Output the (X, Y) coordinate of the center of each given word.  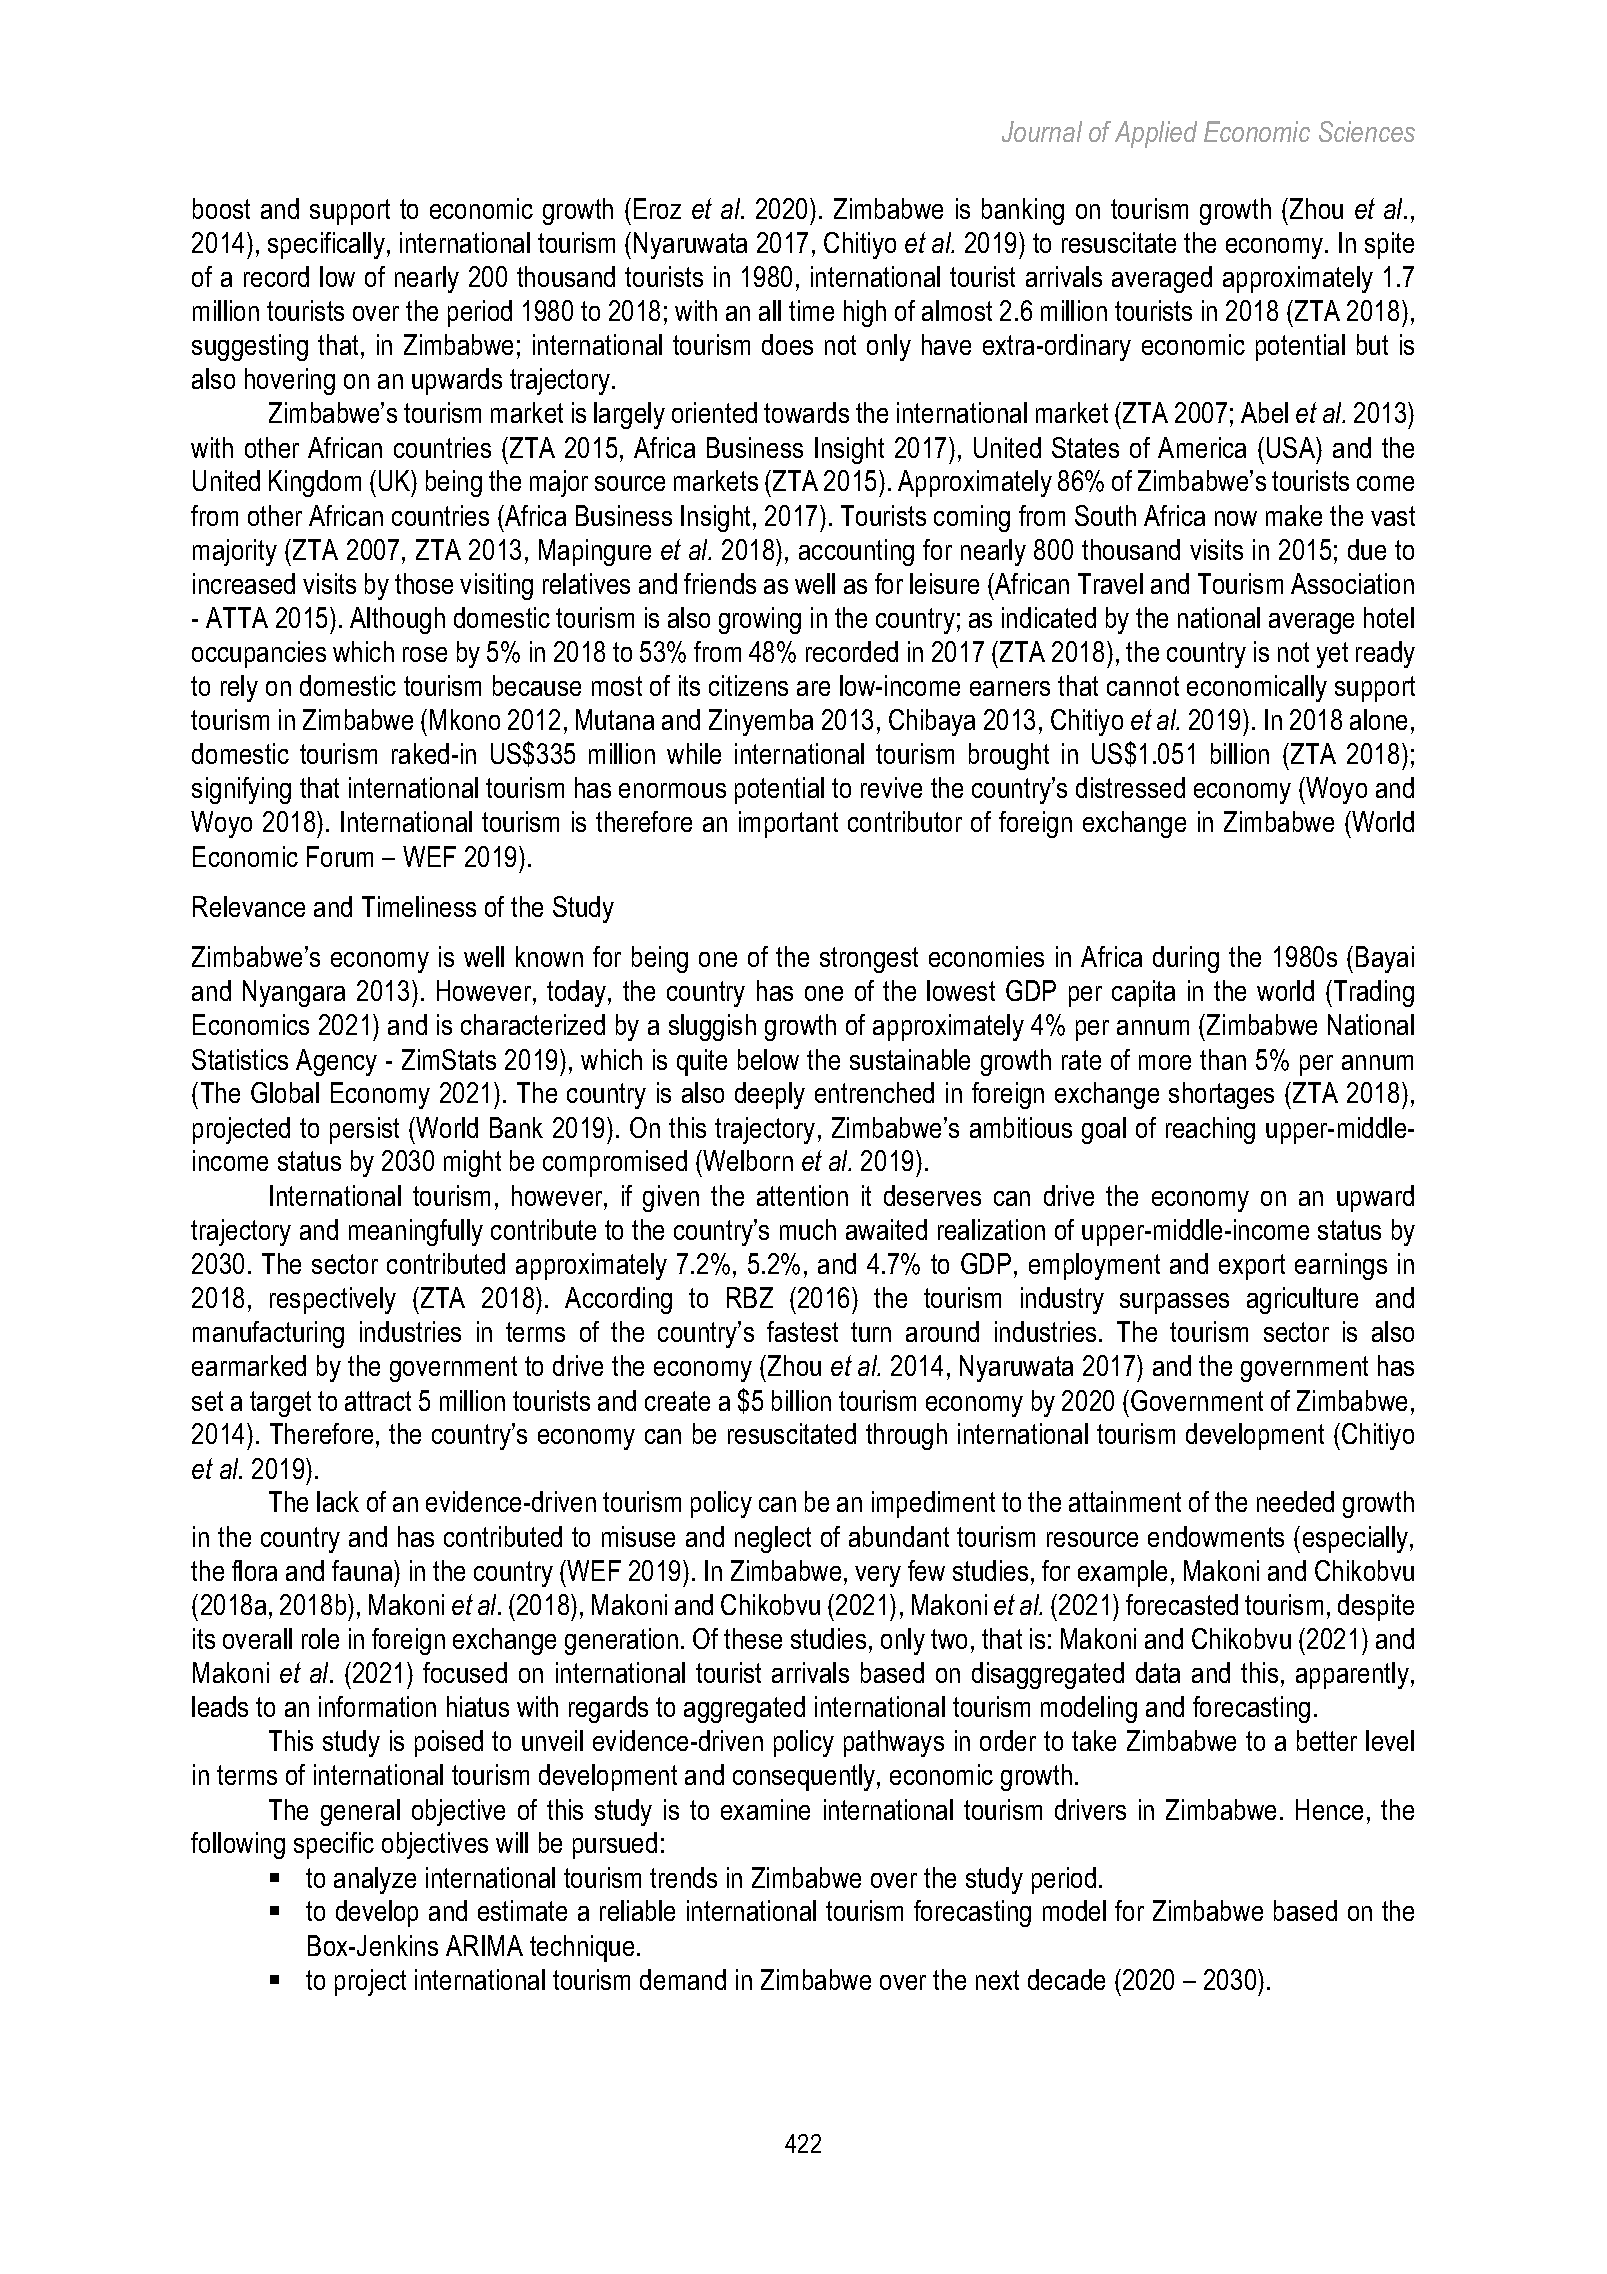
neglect (773, 1539)
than (1223, 1059)
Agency (336, 1062)
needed (1295, 1501)
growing (760, 620)
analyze (375, 1880)
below (768, 1059)
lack (338, 1501)
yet (1332, 655)
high (865, 313)
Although (397, 620)
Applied (1156, 134)
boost (221, 208)
